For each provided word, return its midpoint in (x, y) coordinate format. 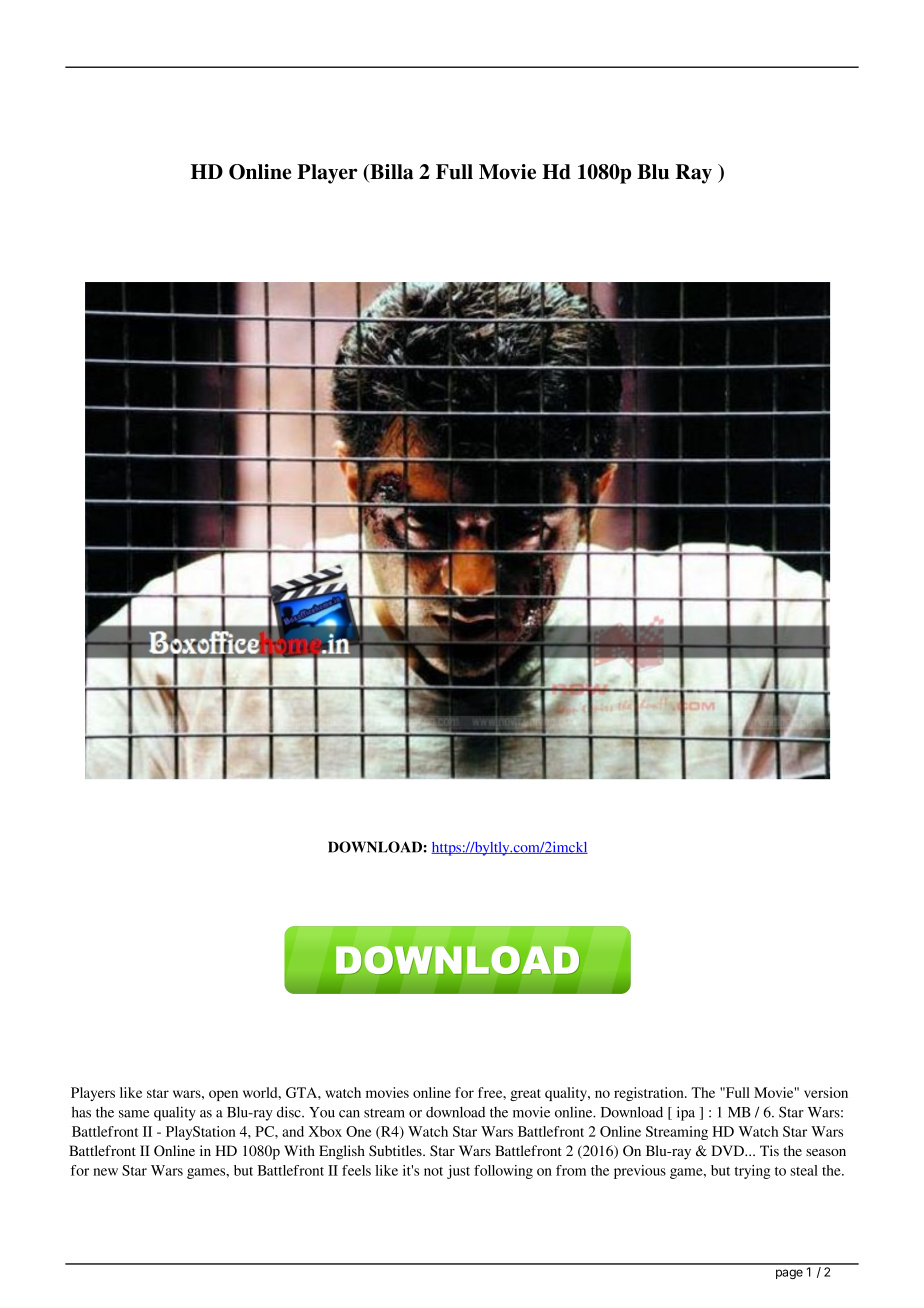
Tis (769, 1150)
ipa (686, 1113)
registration (650, 1094)
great (525, 1095)
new (105, 1172)
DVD (728, 1150)
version (826, 1092)
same (134, 1114)
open (223, 1095)
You (322, 1112)
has (81, 1112)
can (349, 1114)
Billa (390, 173)
